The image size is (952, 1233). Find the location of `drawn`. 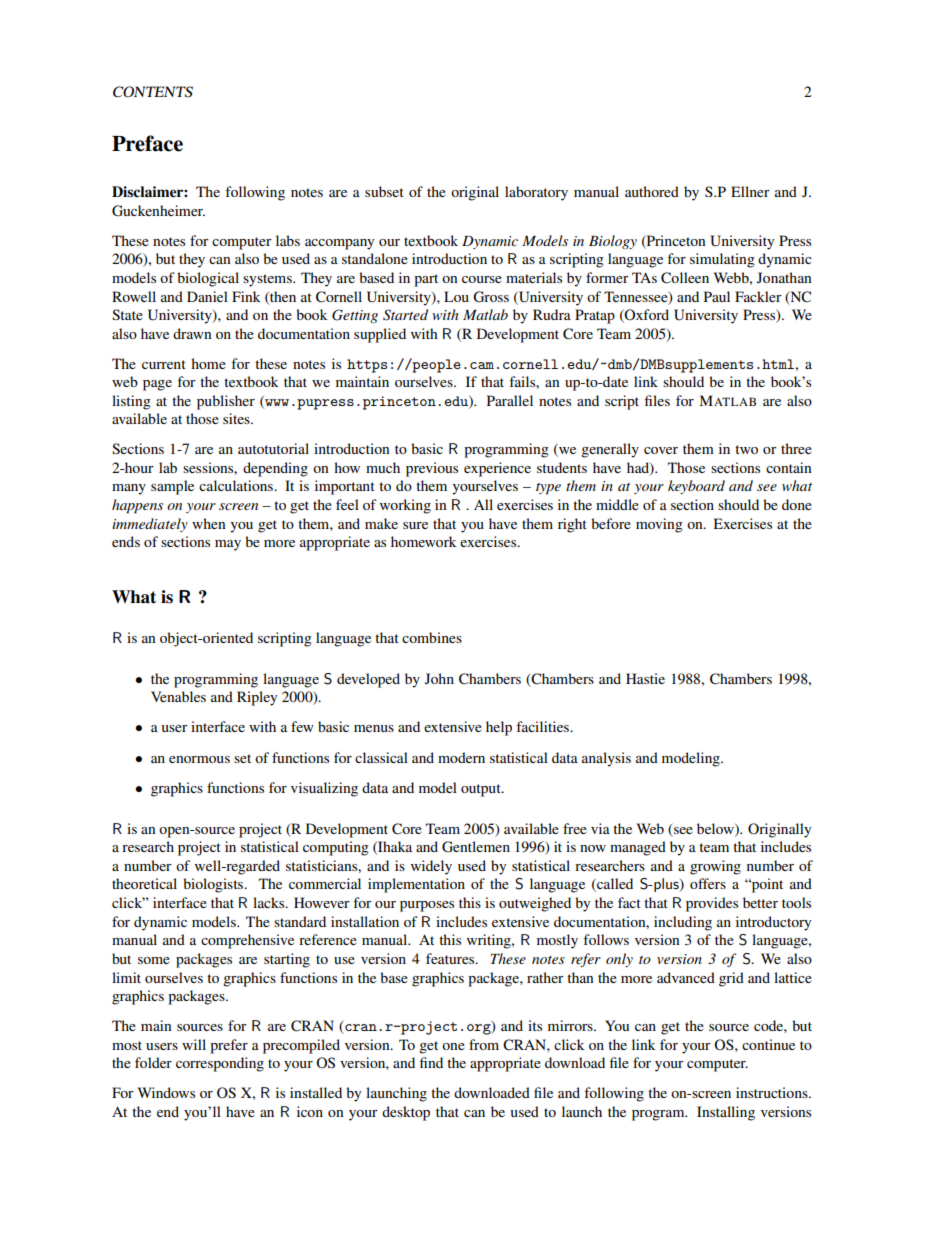

drawn is located at coordinates (192, 333).
